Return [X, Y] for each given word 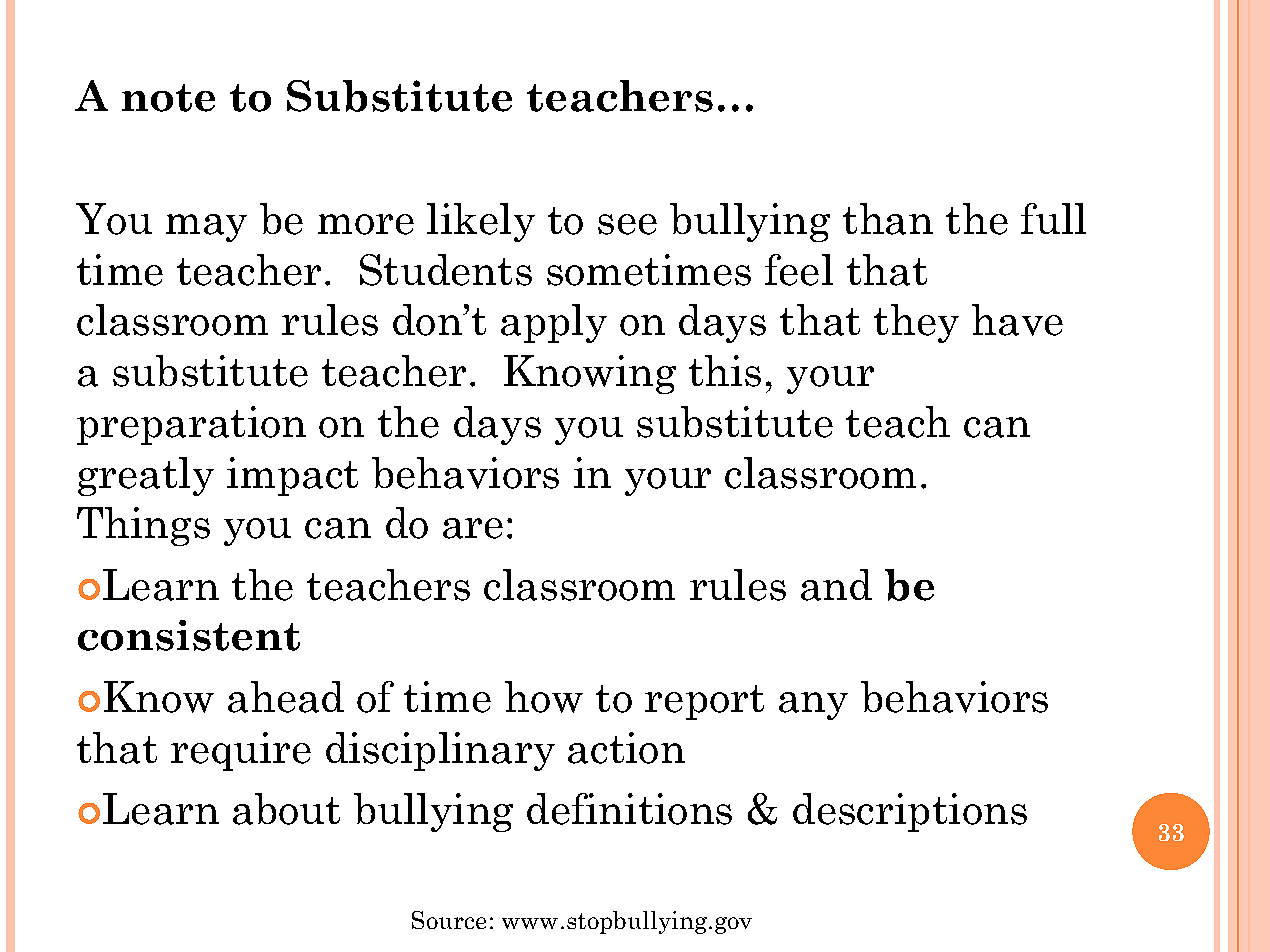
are [473, 528]
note [168, 98]
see [627, 224]
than [888, 219]
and [836, 585]
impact [292, 476]
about [286, 809]
